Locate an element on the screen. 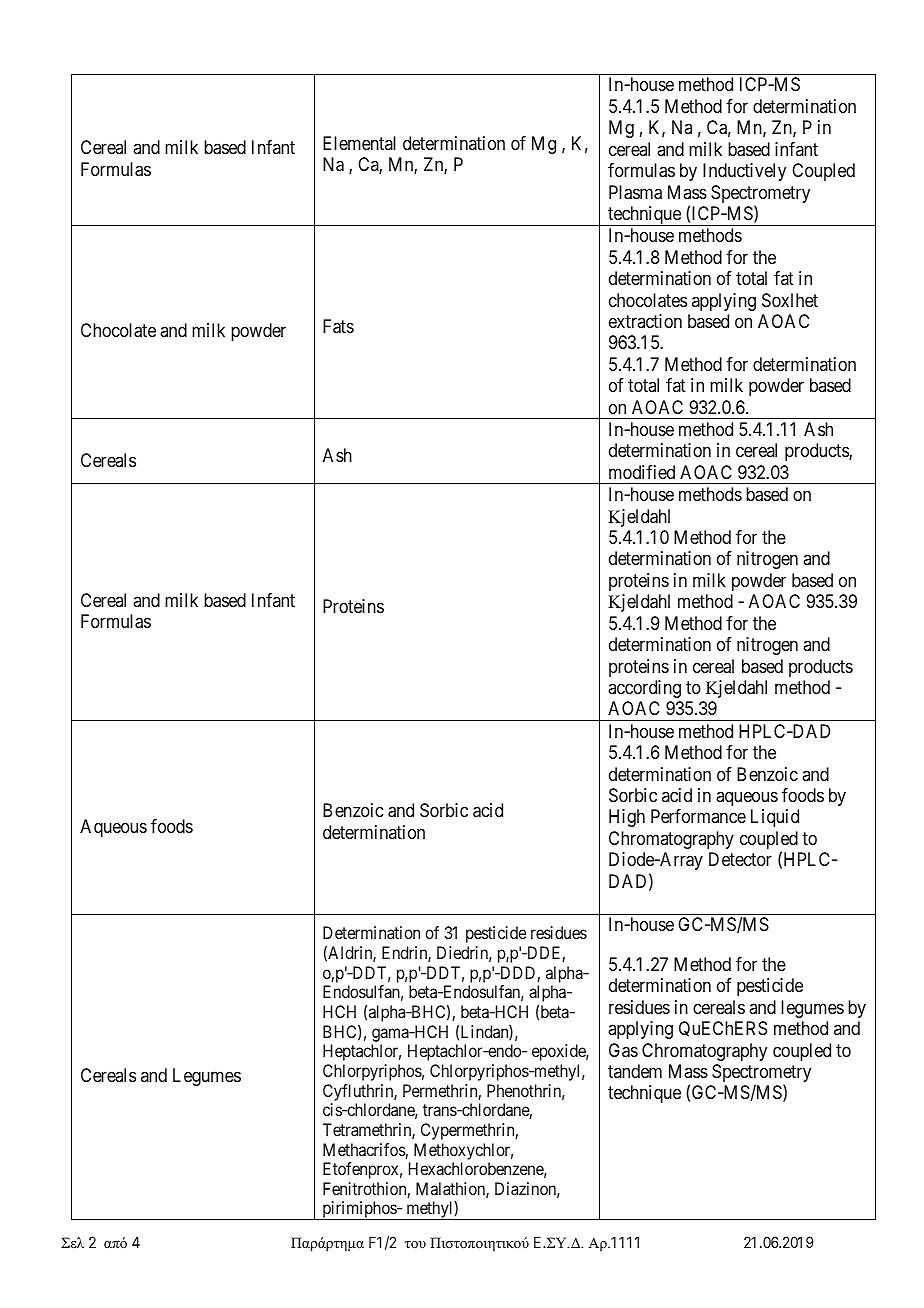 The width and height of the screenshot is (924, 1308). Performance is located at coordinates (698, 816).
